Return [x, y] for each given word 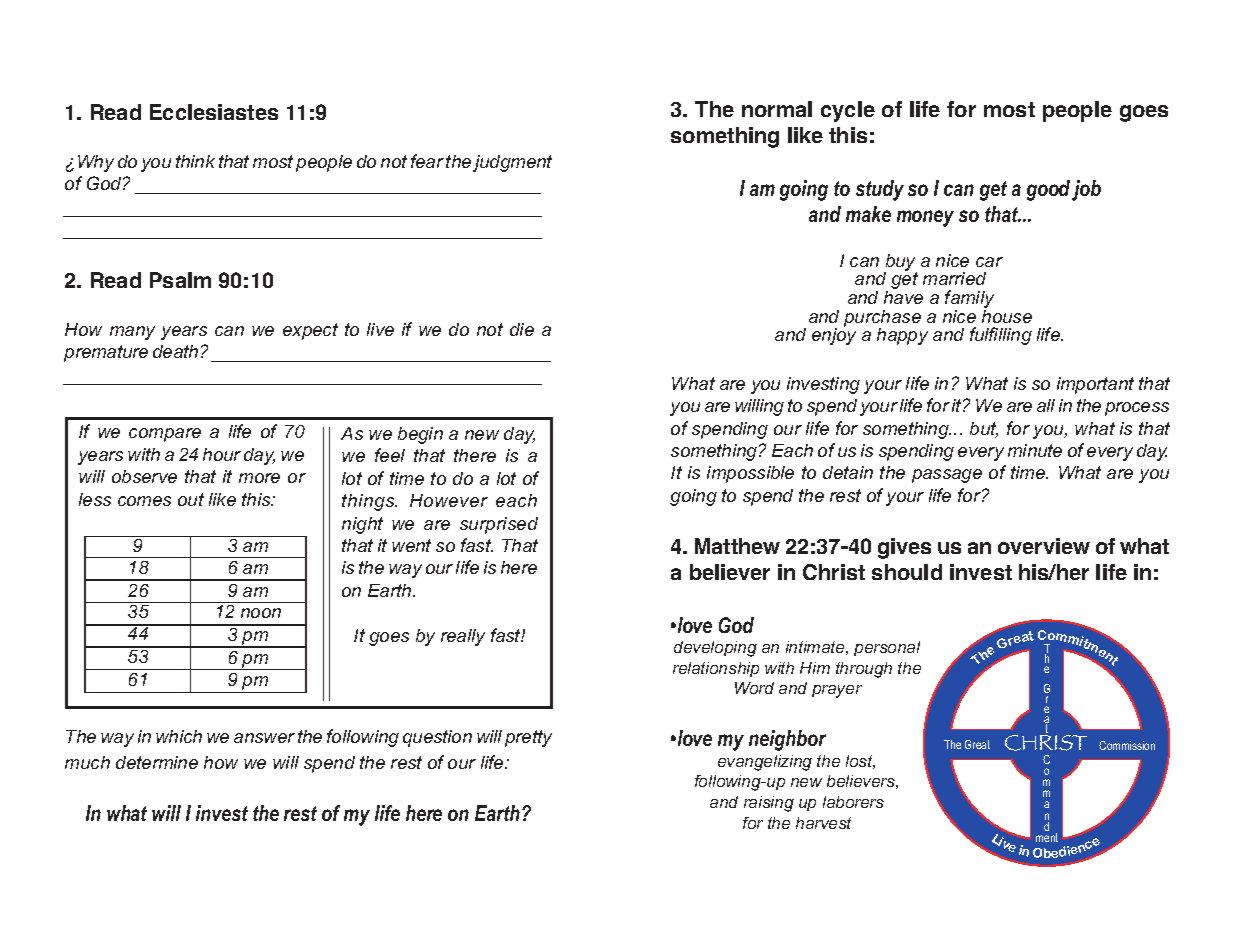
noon [261, 613]
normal [777, 109]
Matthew [737, 546]
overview [1044, 546]
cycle [848, 111]
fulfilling [1001, 336]
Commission [1127, 745]
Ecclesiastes [214, 112]
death [175, 351]
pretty [528, 738]
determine [157, 762]
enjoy [834, 335]
